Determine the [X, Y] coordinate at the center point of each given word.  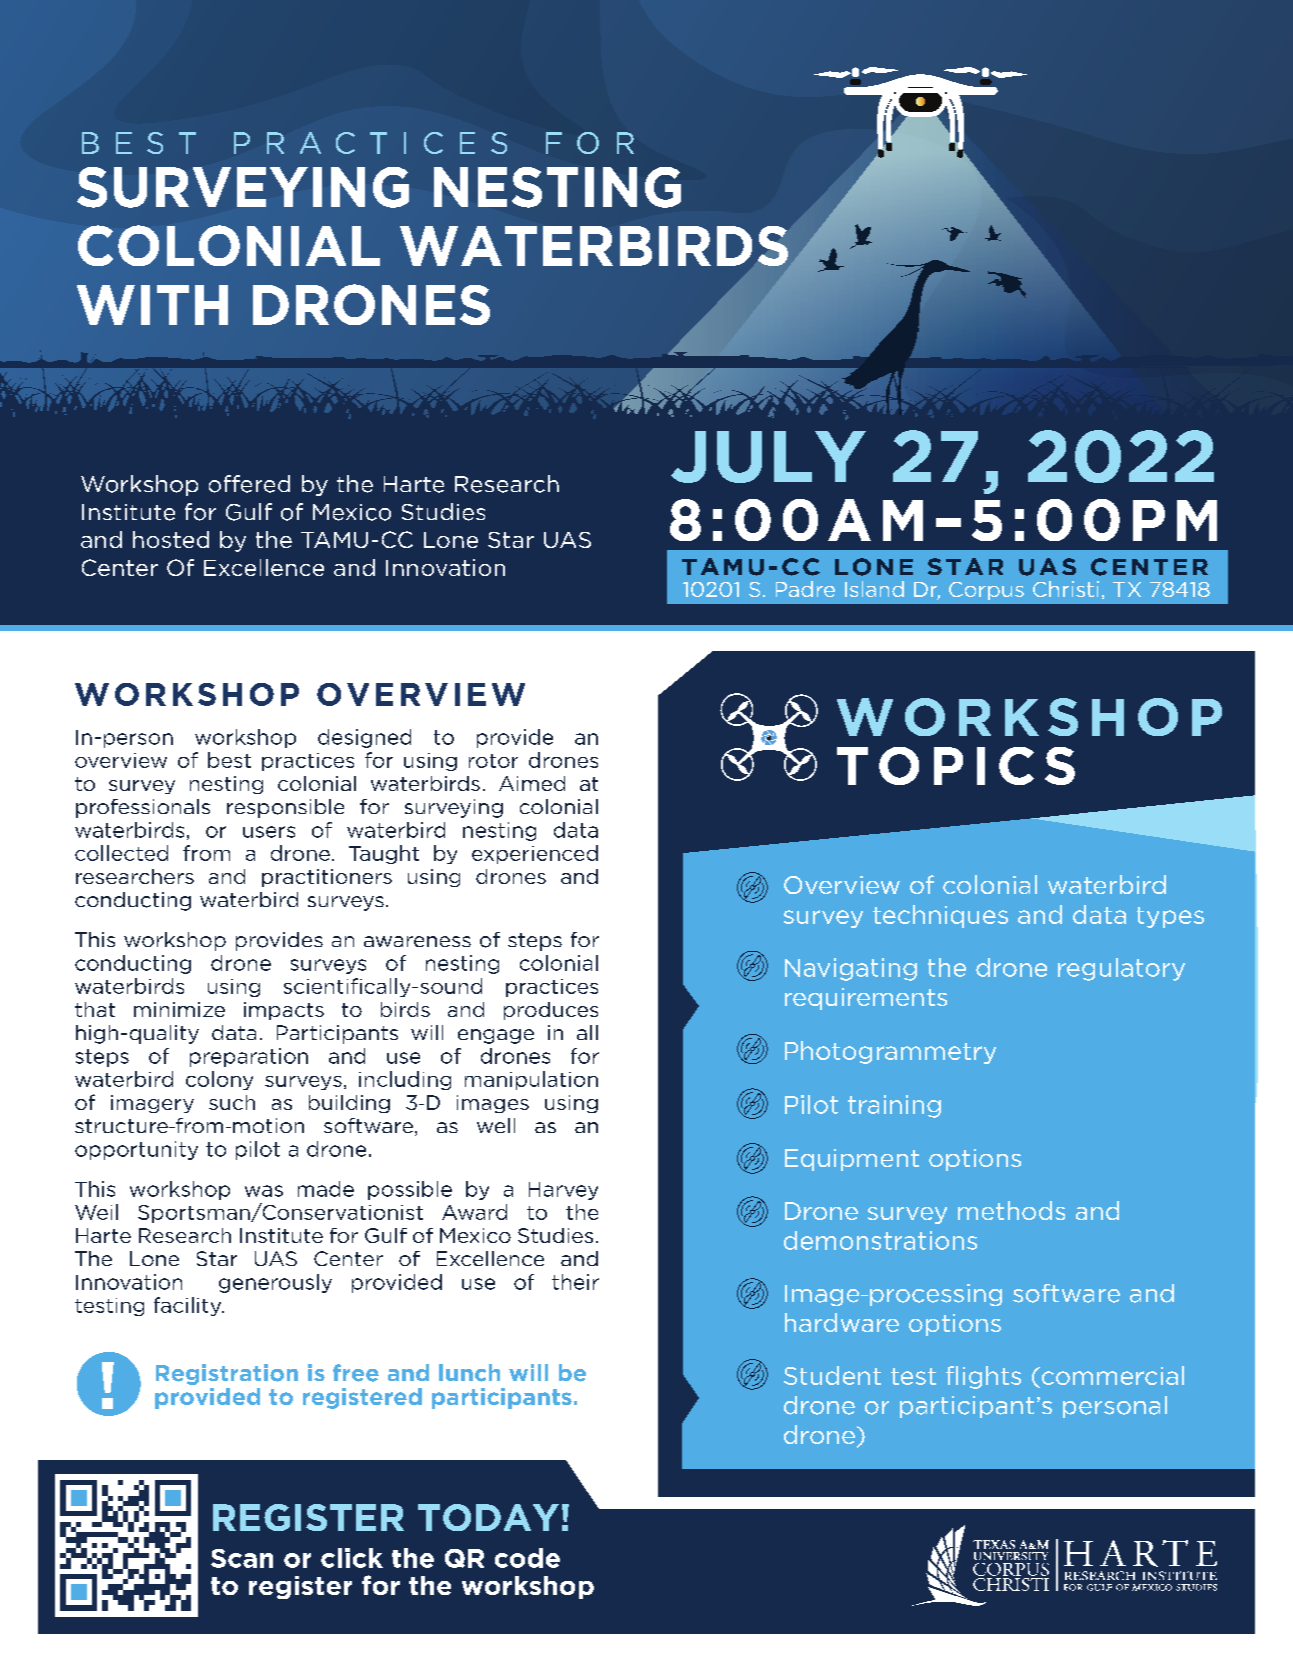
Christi [1066, 589]
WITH [152, 305]
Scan [242, 1558]
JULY [768, 457]
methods [1011, 1210]
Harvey [563, 1191]
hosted [171, 539]
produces [551, 1011]
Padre [805, 589]
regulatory [1121, 969]
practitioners [327, 878]
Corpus [986, 591]
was [264, 1191]
